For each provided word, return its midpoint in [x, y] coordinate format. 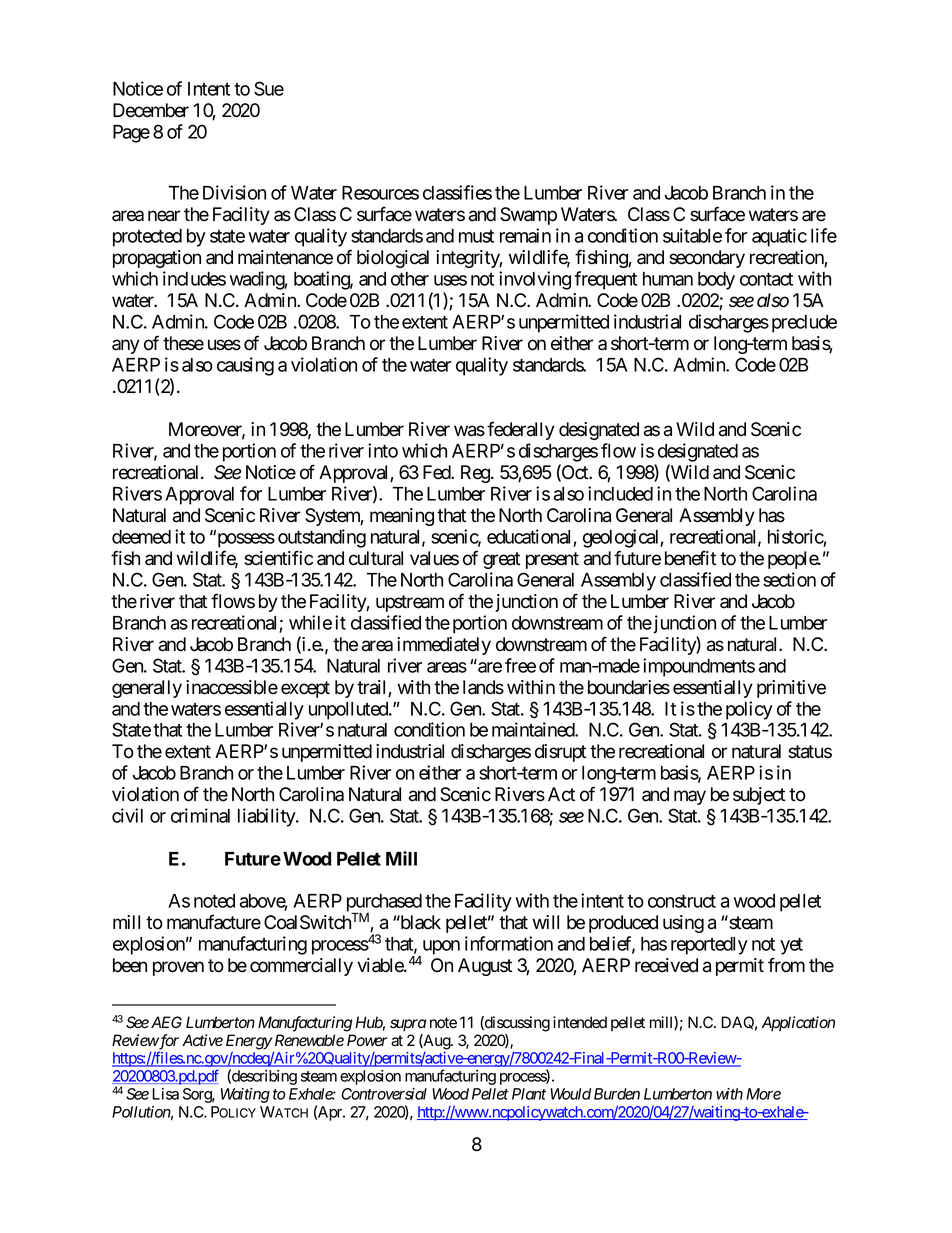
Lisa [165, 1094]
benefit [690, 558]
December [151, 110]
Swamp [528, 216]
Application [798, 1023]
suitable [692, 235]
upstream [410, 603]
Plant [529, 1094]
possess [245, 540]
